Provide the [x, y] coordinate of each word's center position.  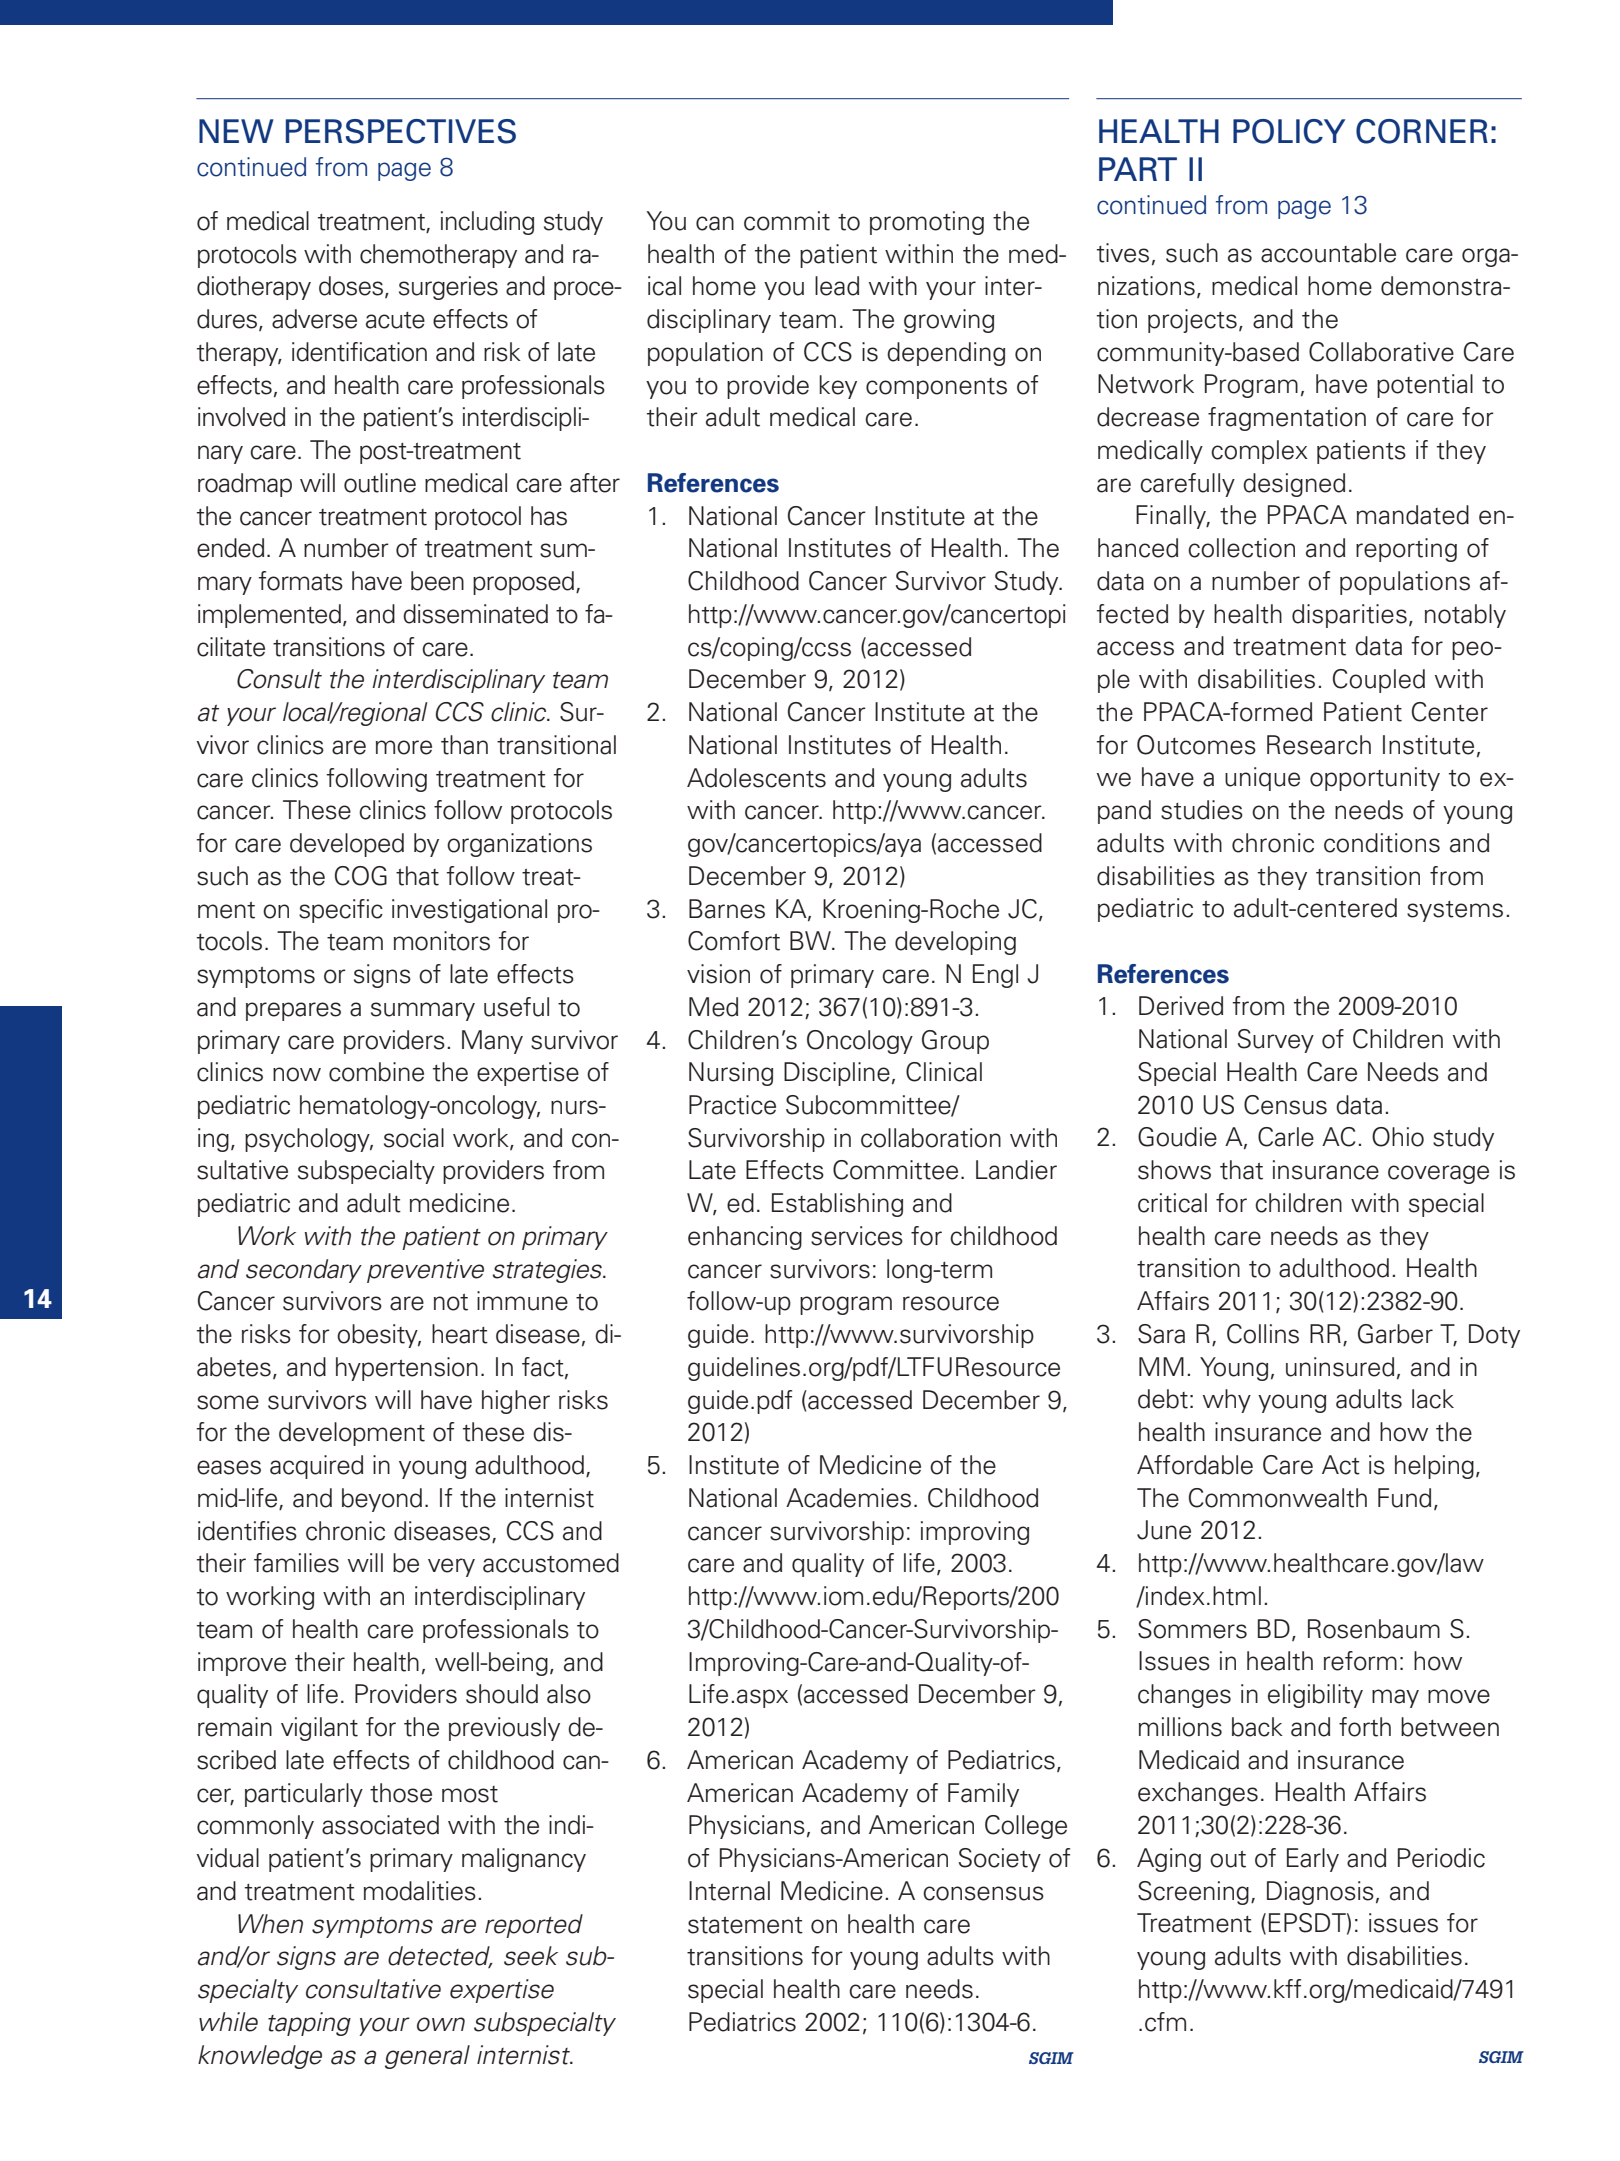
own [441, 2024]
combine [376, 1072]
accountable [1328, 253]
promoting [927, 223]
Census [1285, 1105]
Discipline [837, 1074]
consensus [983, 1893]
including [487, 223]
